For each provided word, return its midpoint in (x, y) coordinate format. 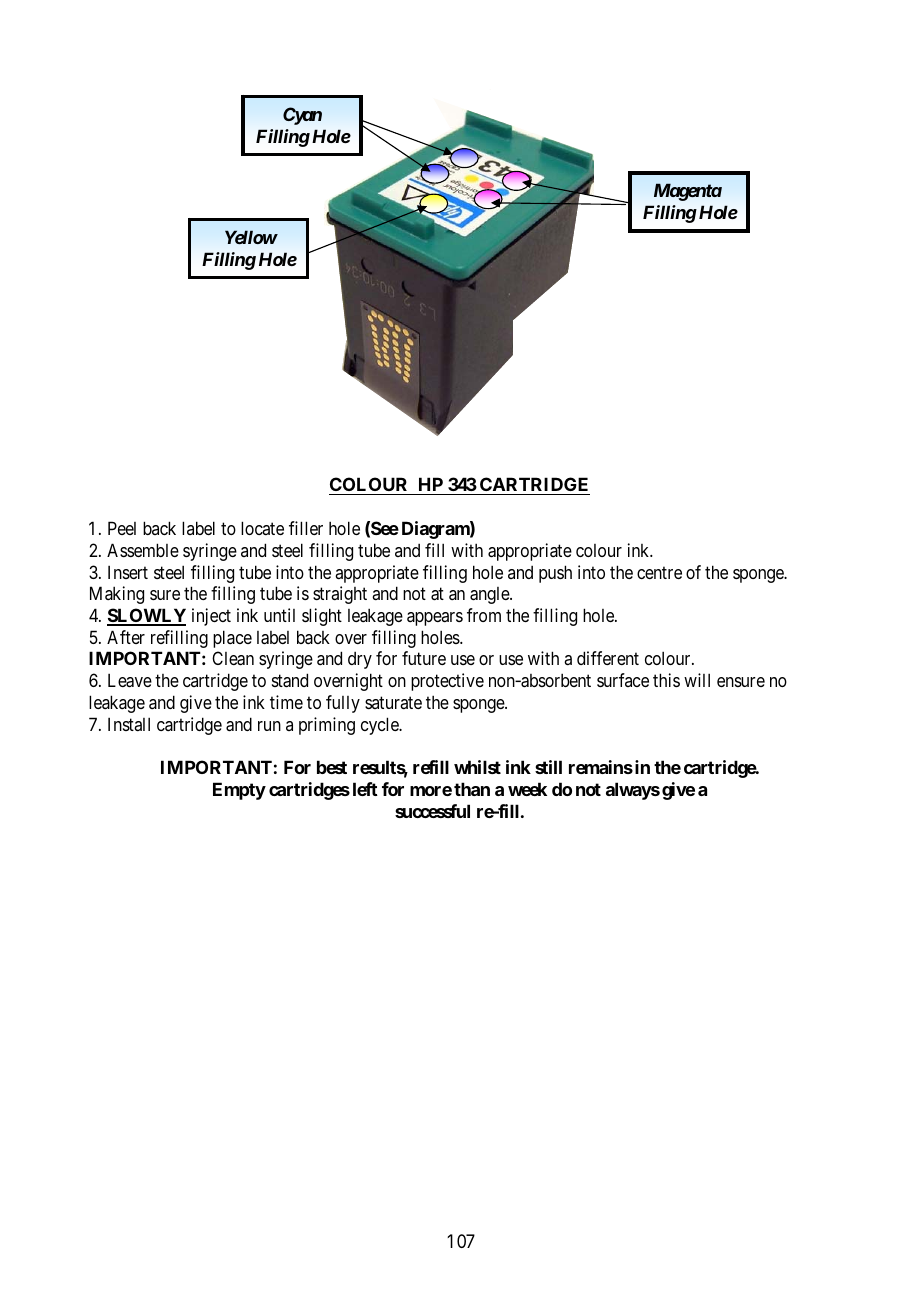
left (365, 789)
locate (262, 528)
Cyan (302, 116)
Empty (239, 791)
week (527, 789)
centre (659, 572)
